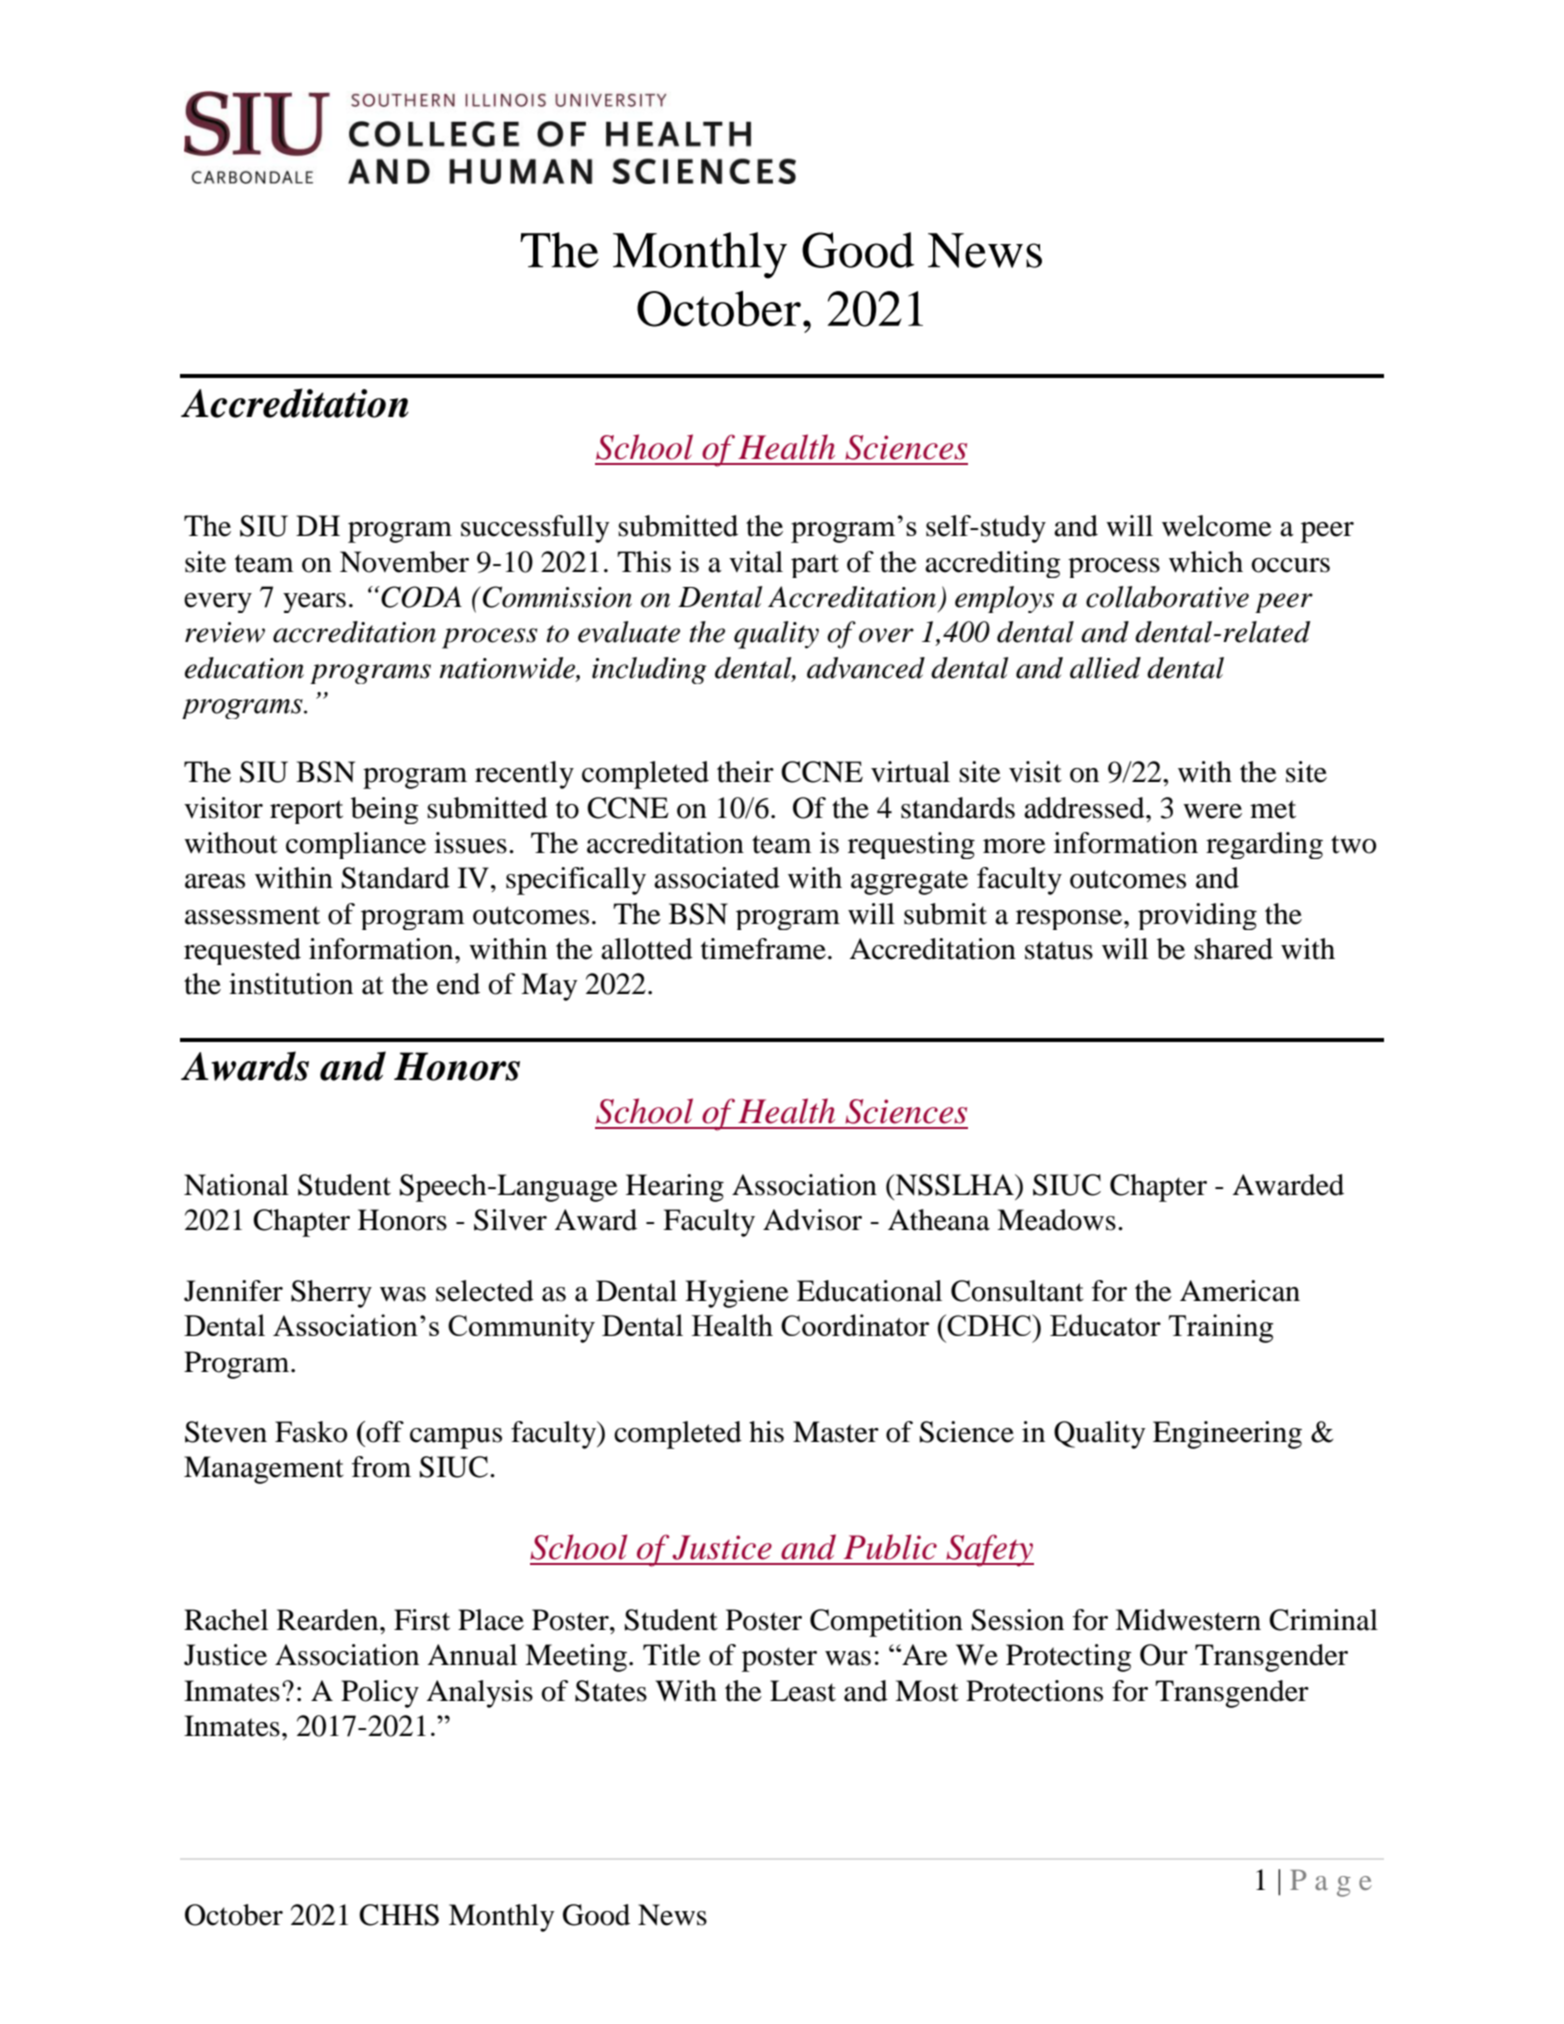 The image size is (1564, 2024). I want to click on Sherry, so click(331, 1294).
